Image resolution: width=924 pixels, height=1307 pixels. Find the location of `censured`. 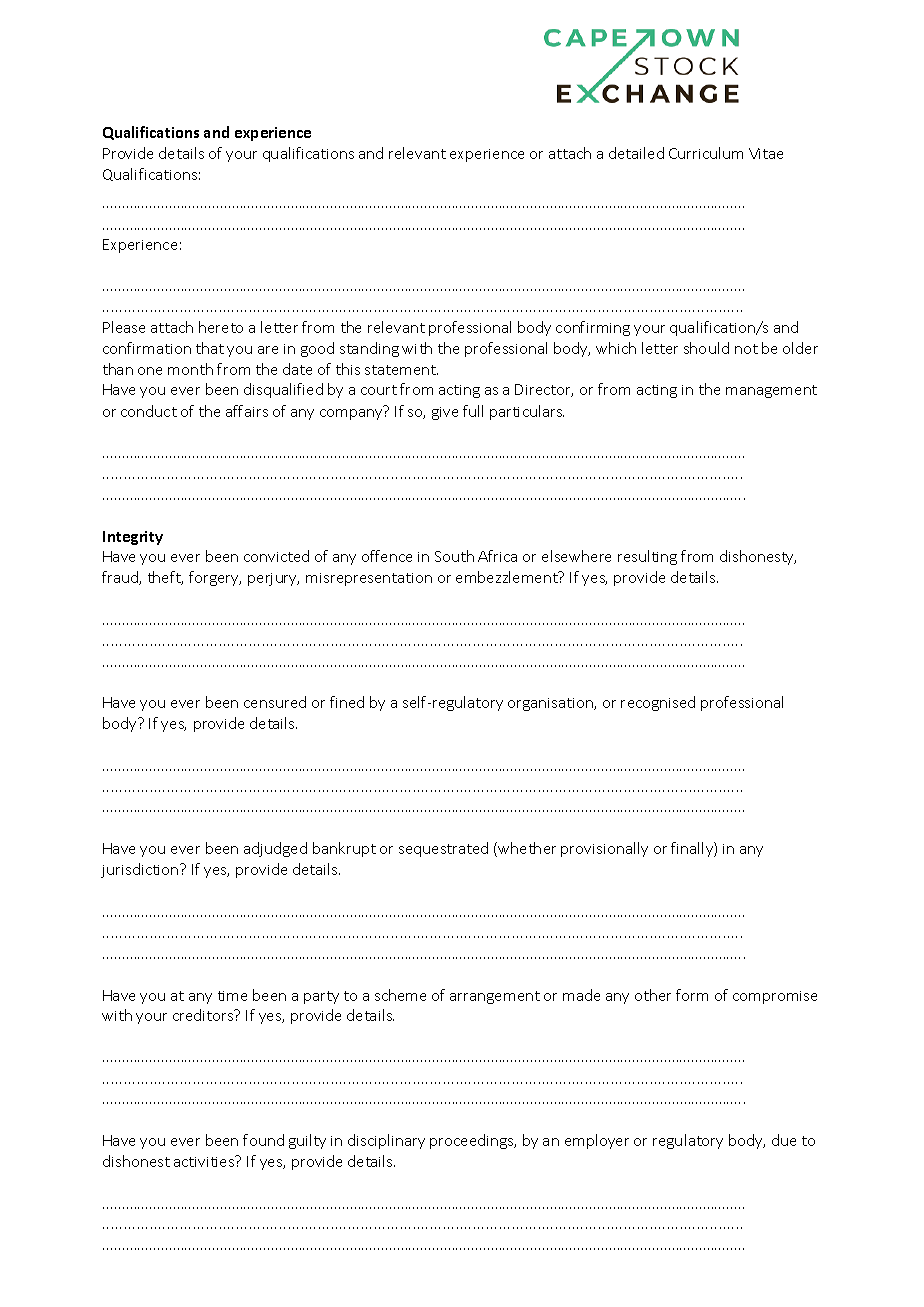

censured is located at coordinates (275, 702).
